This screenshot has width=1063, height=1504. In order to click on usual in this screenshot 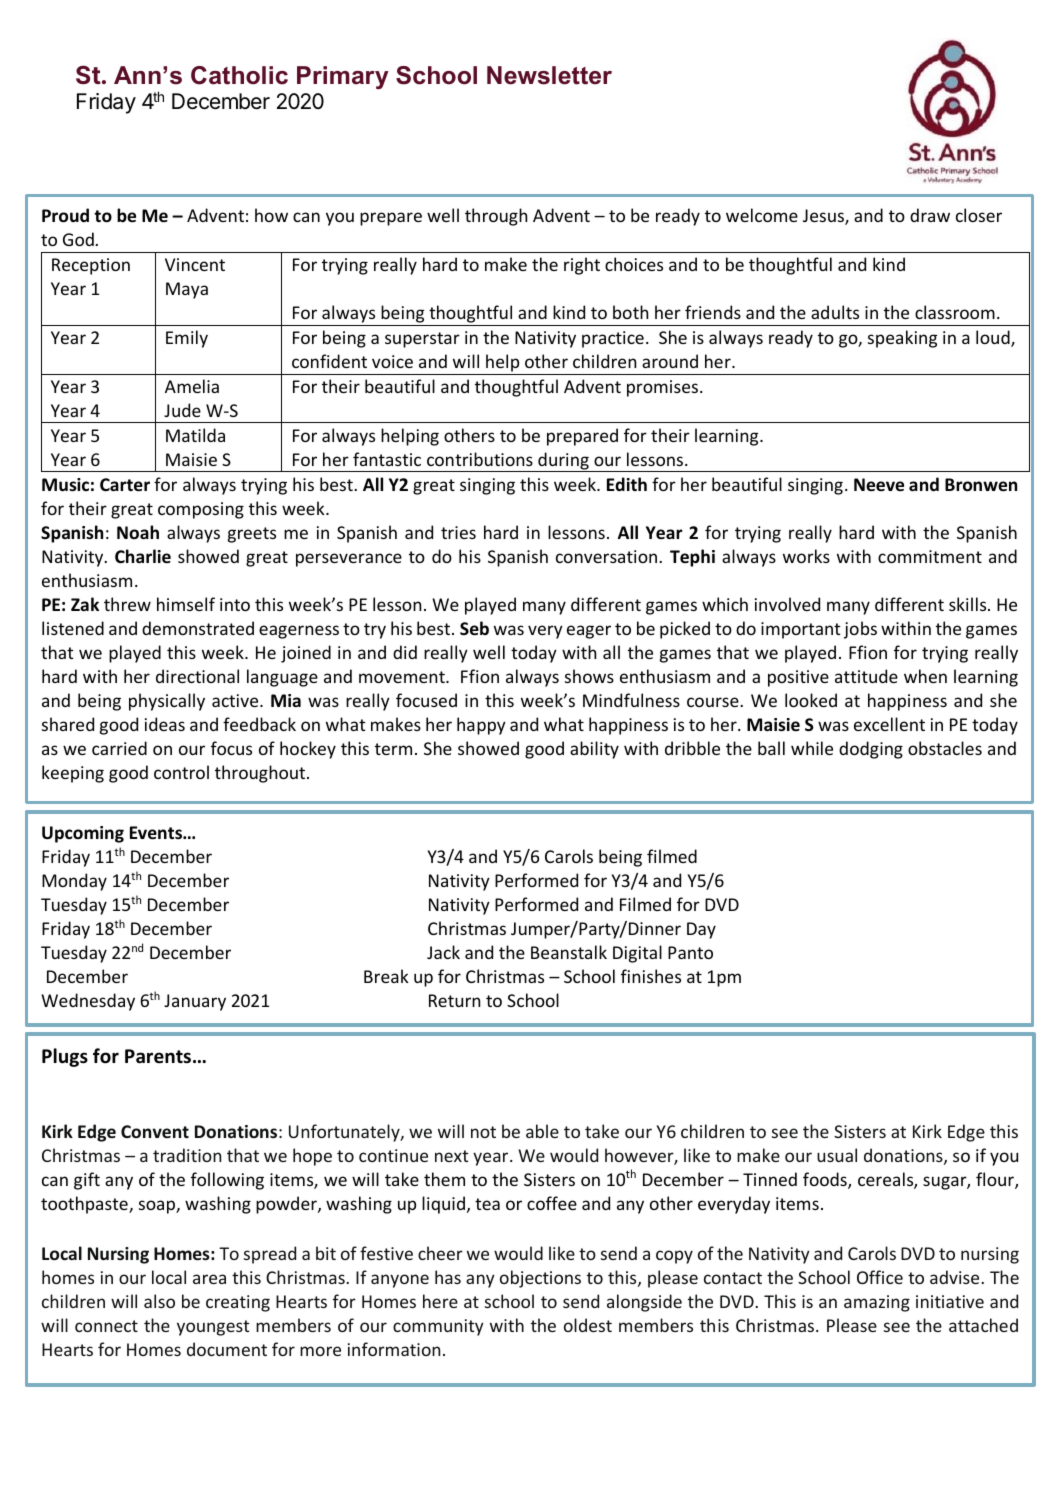, I will do `click(837, 1155)`.
